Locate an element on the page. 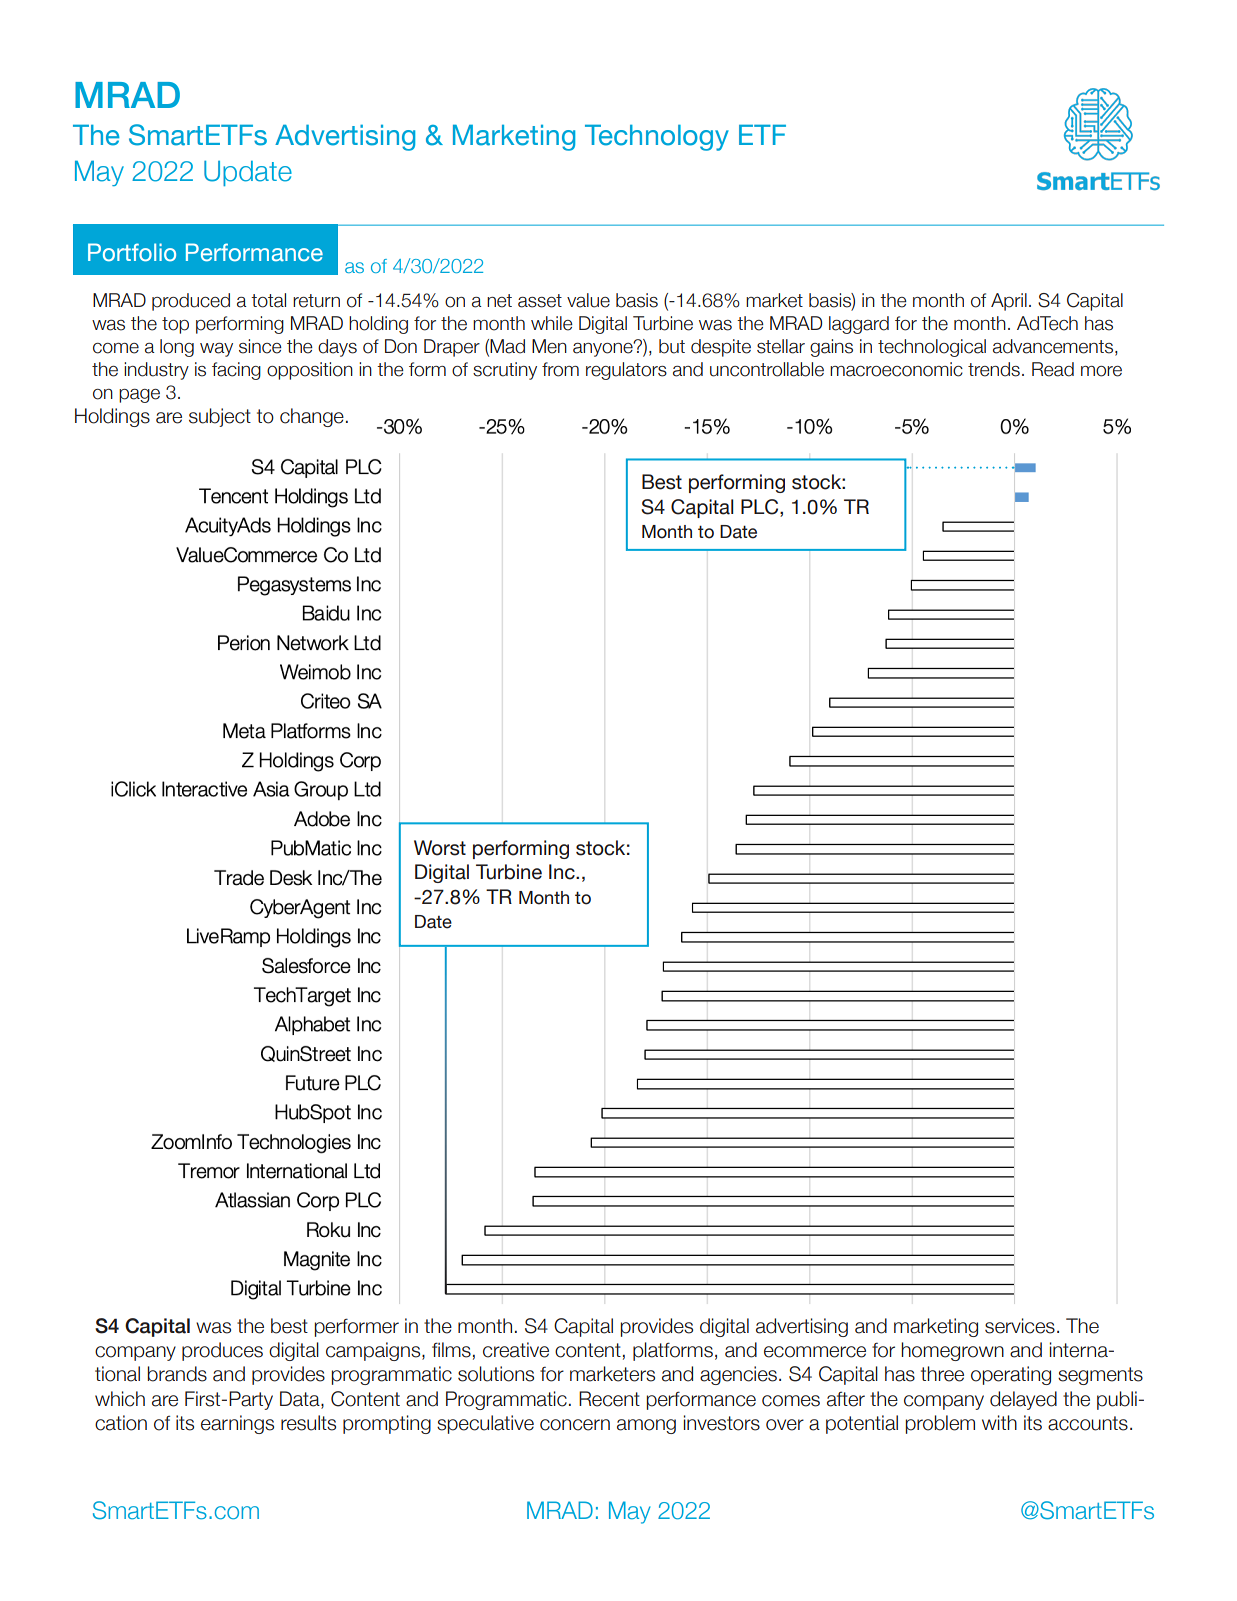 This page has width=1237, height=1601. earnings is located at coordinates (237, 1424).
